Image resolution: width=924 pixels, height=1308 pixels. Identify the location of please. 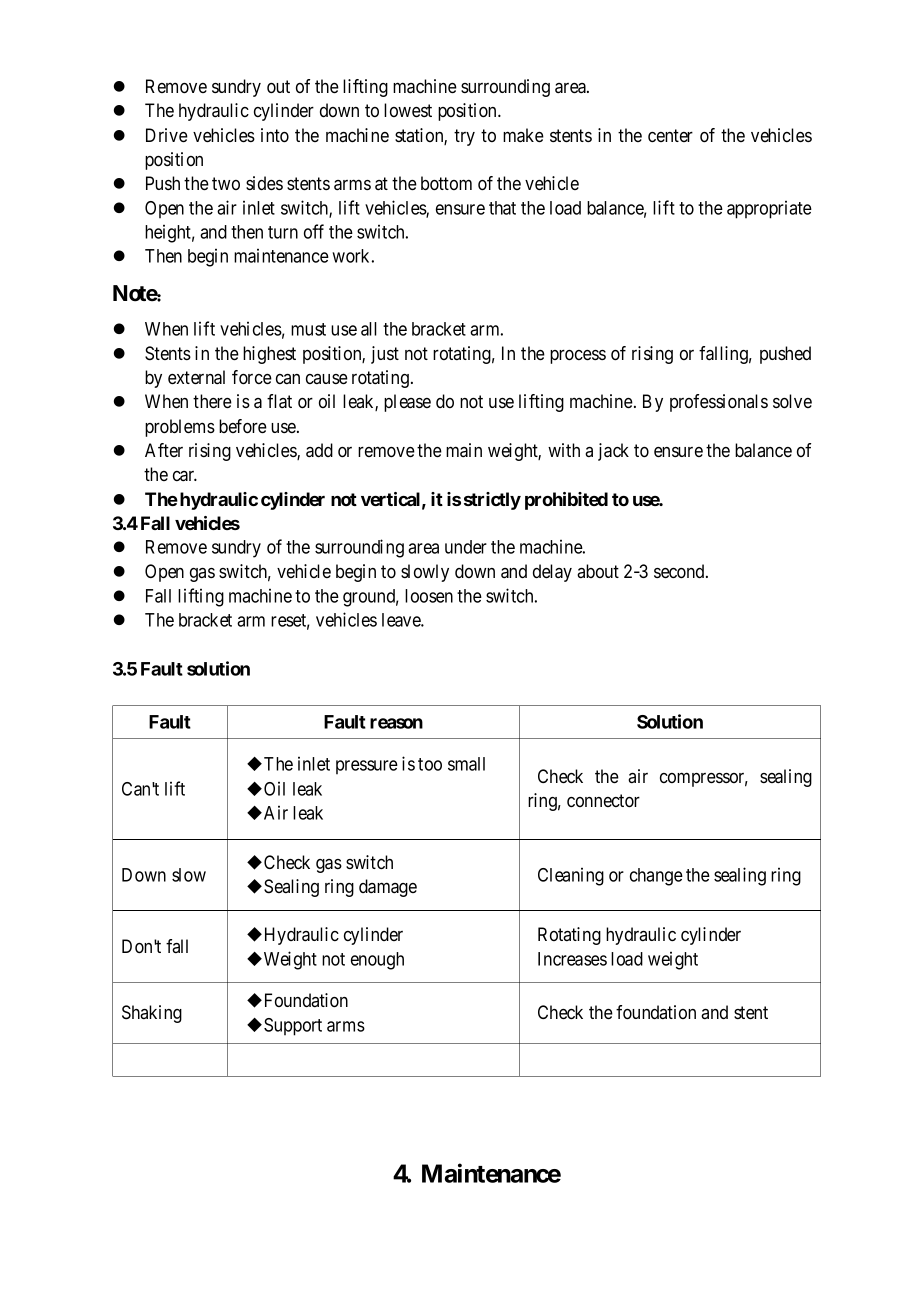
(407, 403).
